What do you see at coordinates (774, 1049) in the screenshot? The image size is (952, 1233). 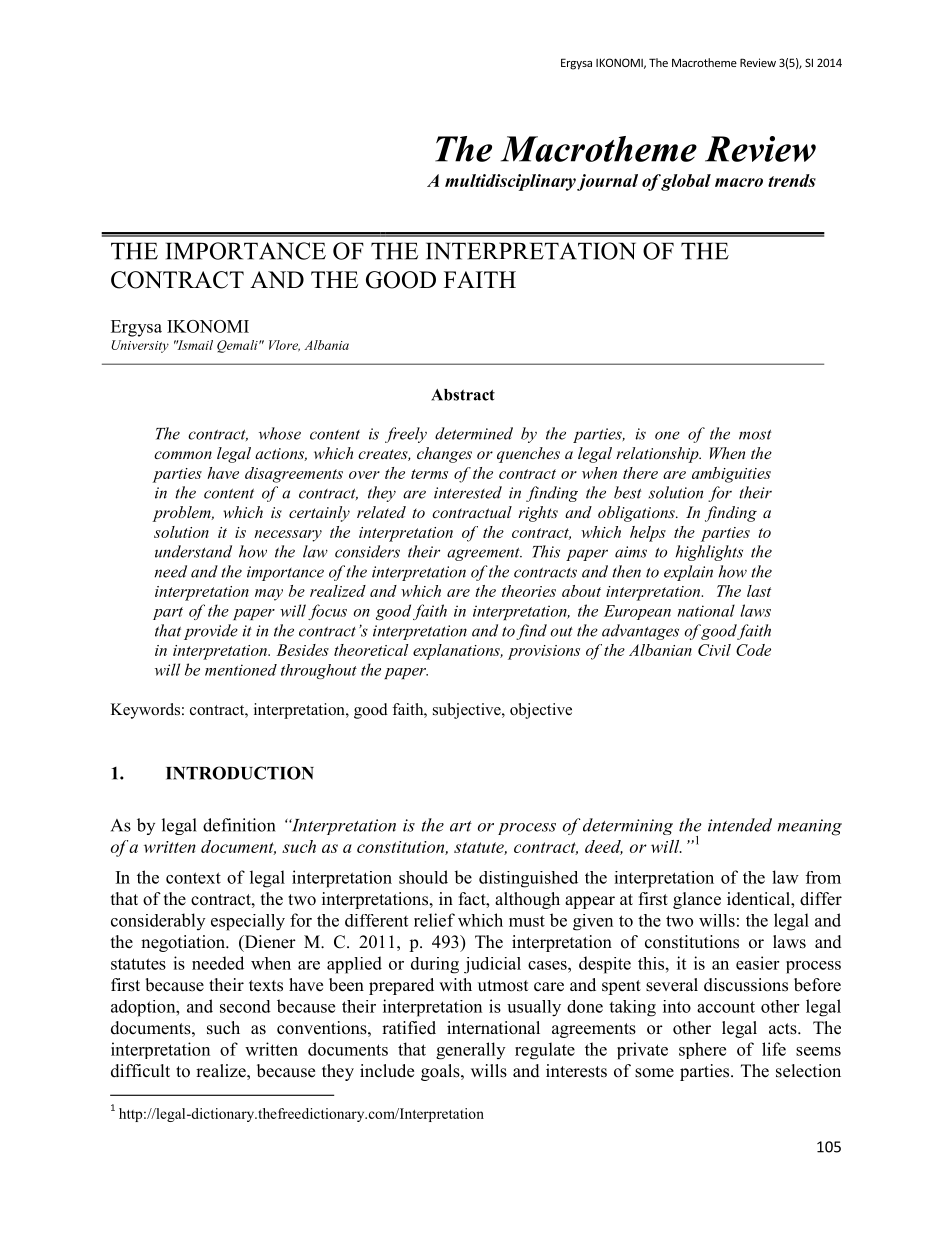 I see `life` at bounding box center [774, 1049].
